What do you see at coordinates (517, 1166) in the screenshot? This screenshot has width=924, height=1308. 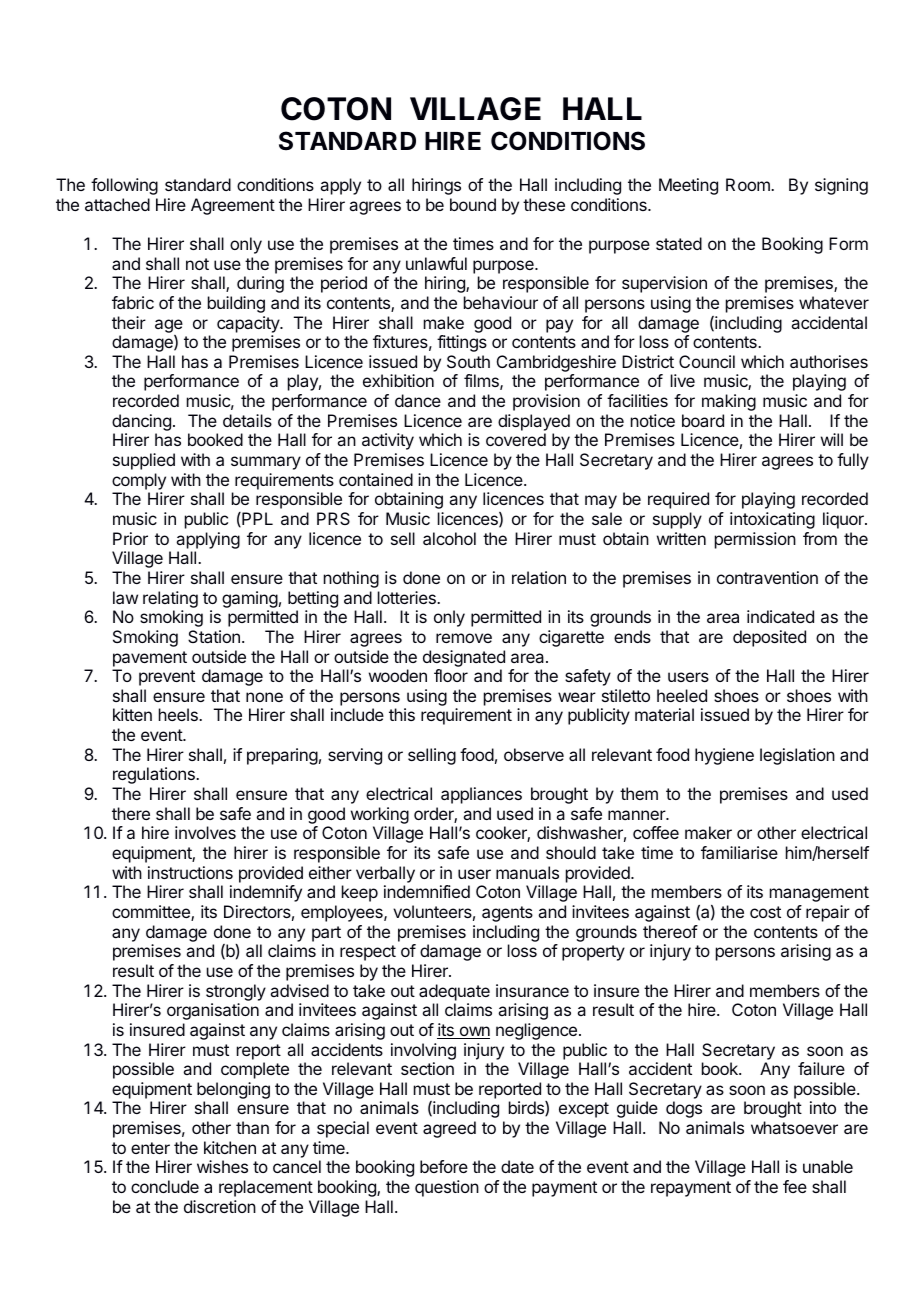 I see `date` at bounding box center [517, 1166].
